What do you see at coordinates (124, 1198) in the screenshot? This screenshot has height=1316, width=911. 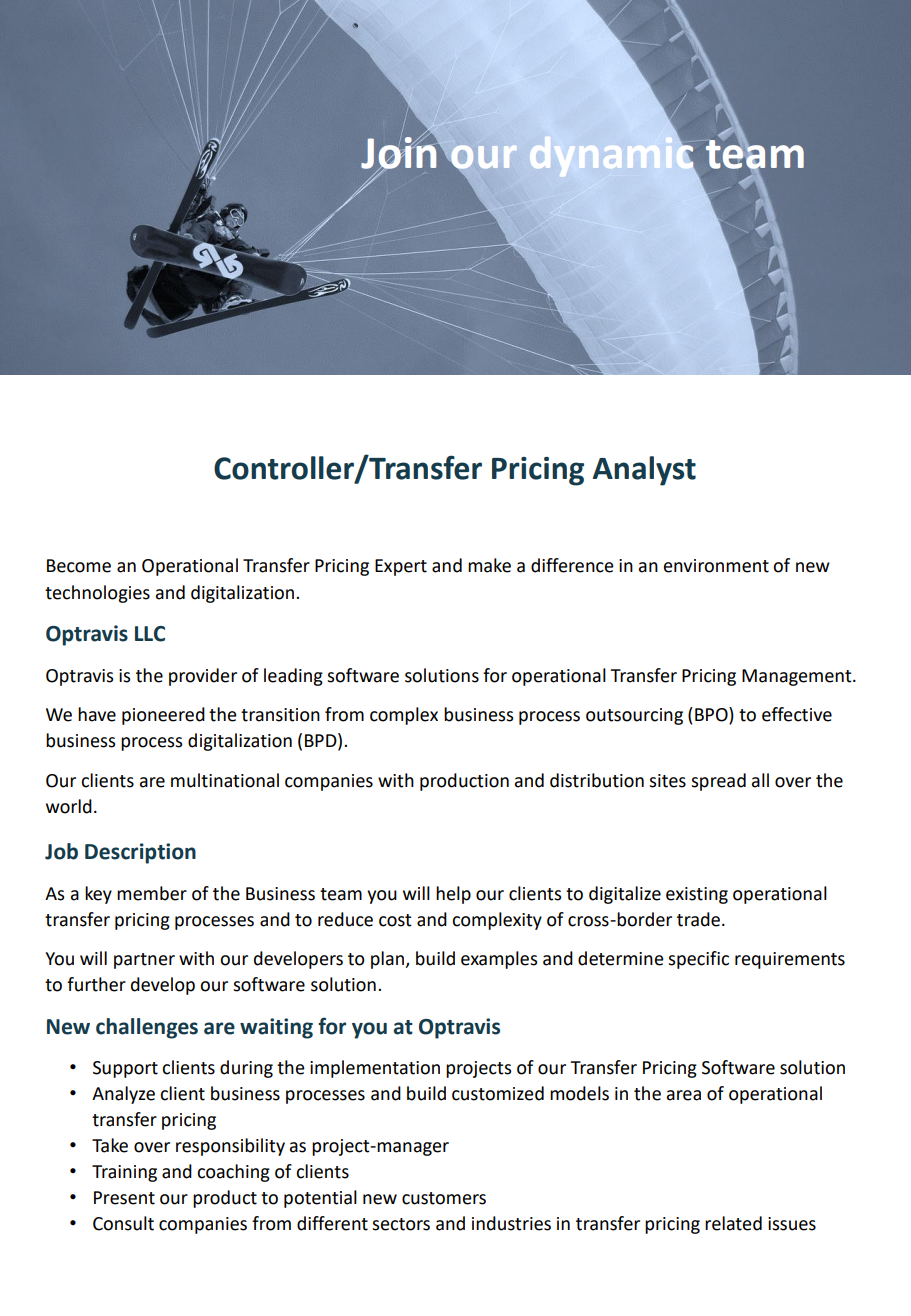 I see `Present` at bounding box center [124, 1198].
